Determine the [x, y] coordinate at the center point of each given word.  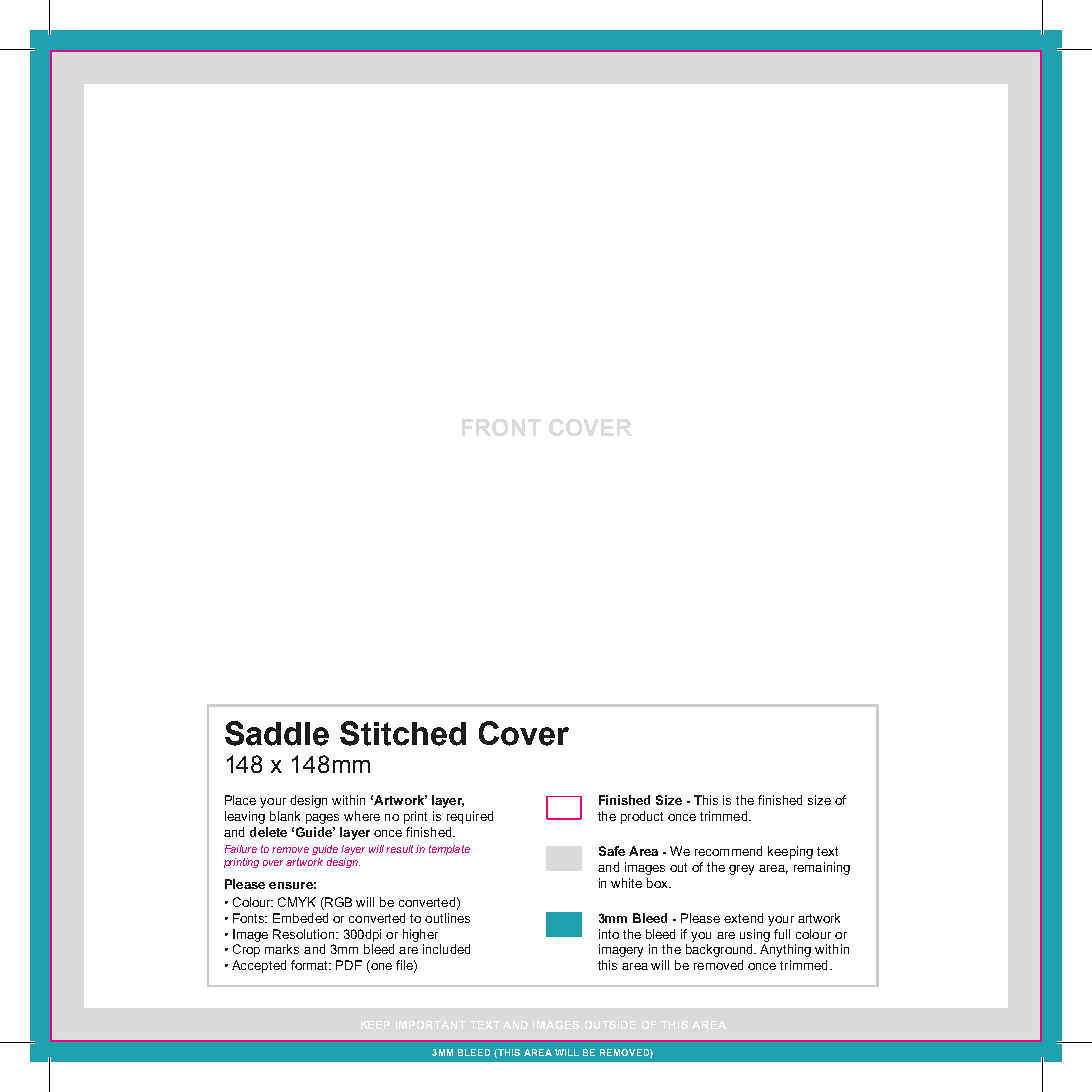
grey [741, 870]
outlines [447, 918]
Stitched [403, 733]
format [311, 965]
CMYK [297, 902]
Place [240, 800]
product [642, 817]
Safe [612, 851]
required [470, 817]
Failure [241, 849]
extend [743, 918]
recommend [728, 851]
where [362, 816]
